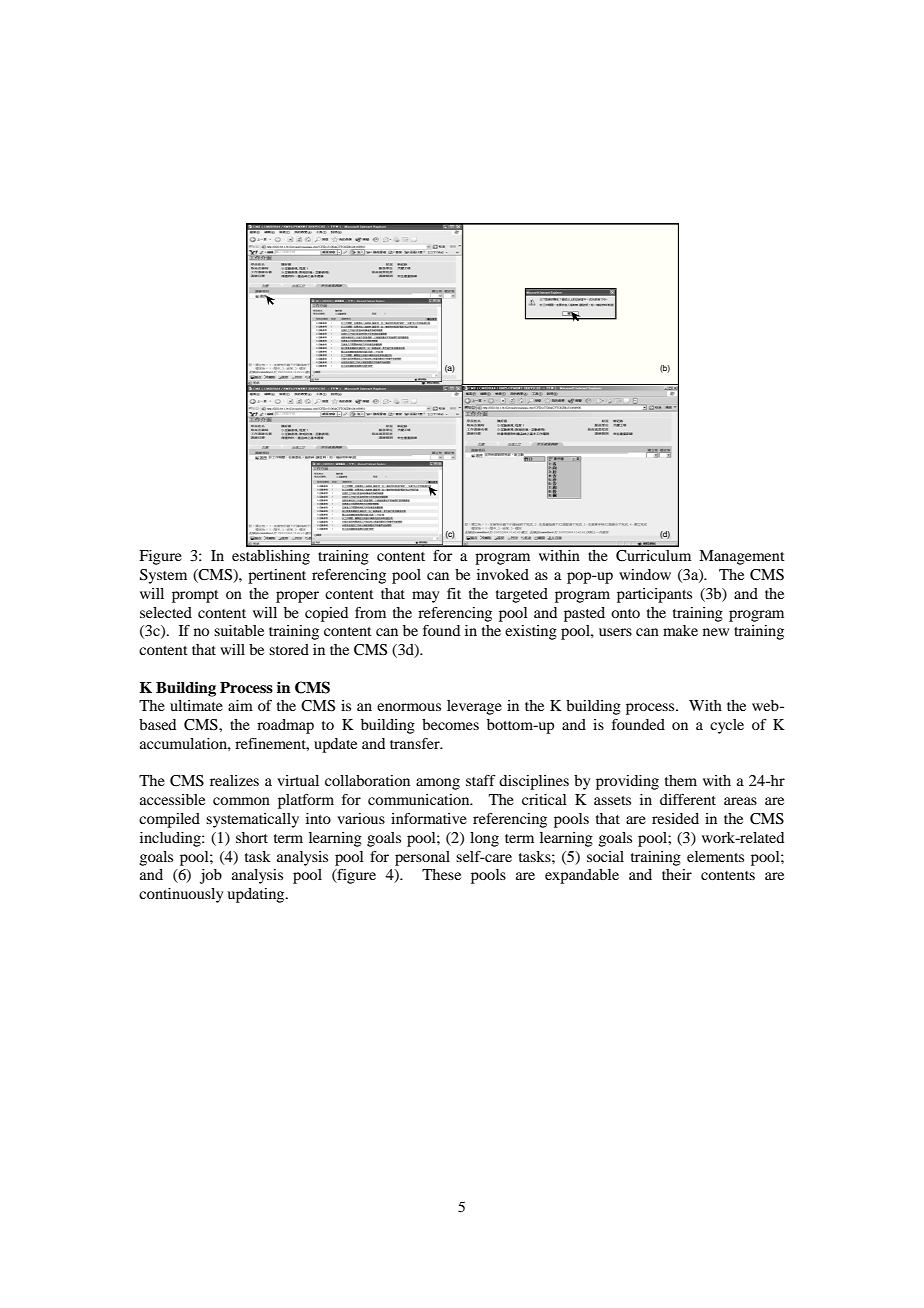 The width and height of the screenshot is (924, 1308). I want to click on becomes, so click(450, 724).
